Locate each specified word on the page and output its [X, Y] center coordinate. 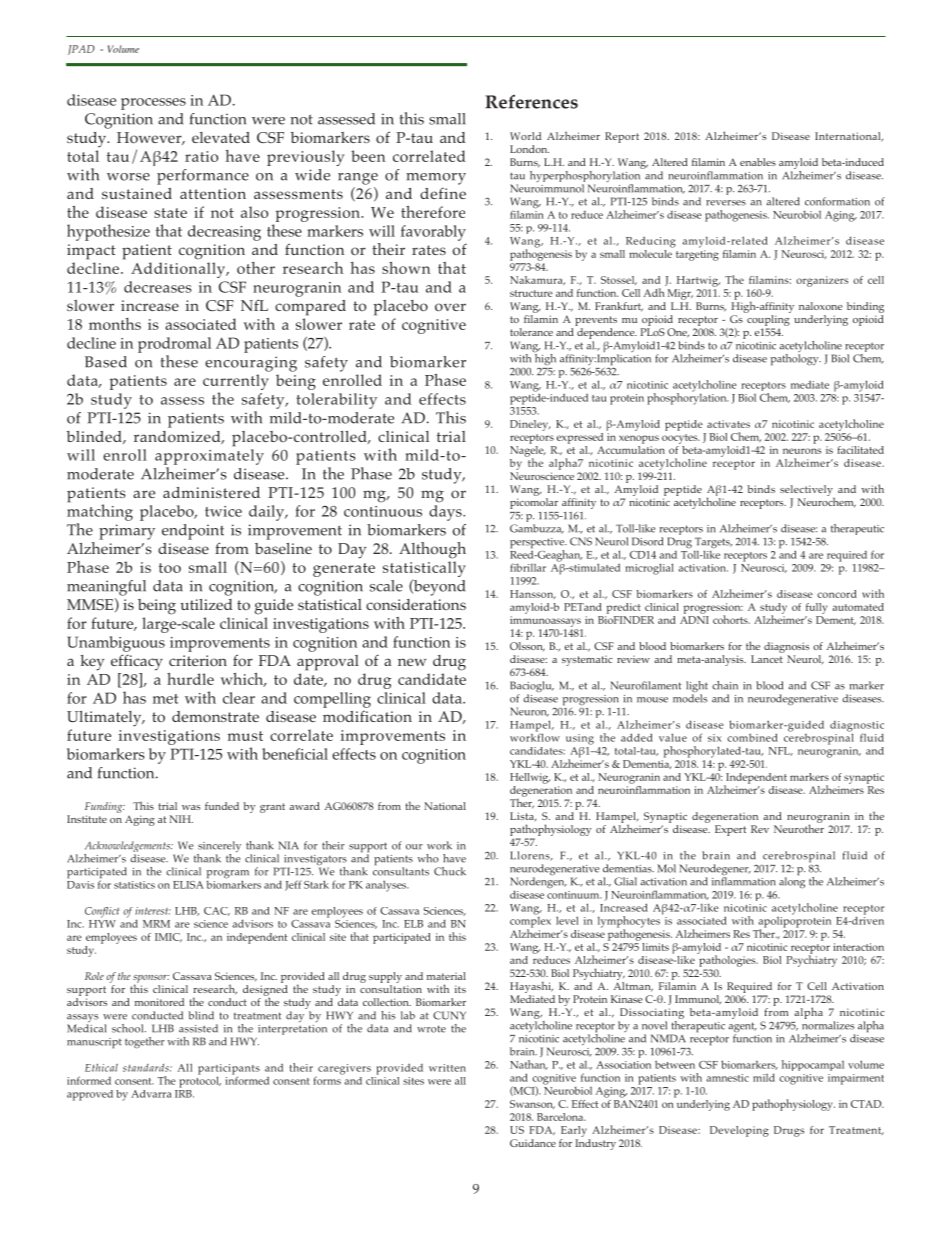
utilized [206, 604]
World [525, 136]
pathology [796, 358]
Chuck [450, 871]
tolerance [531, 332]
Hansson [533, 594]
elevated [221, 137]
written [447, 1068]
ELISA [188, 885]
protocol [200, 1081]
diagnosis [786, 647]
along [792, 882]
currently [236, 383]
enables [758, 162]
